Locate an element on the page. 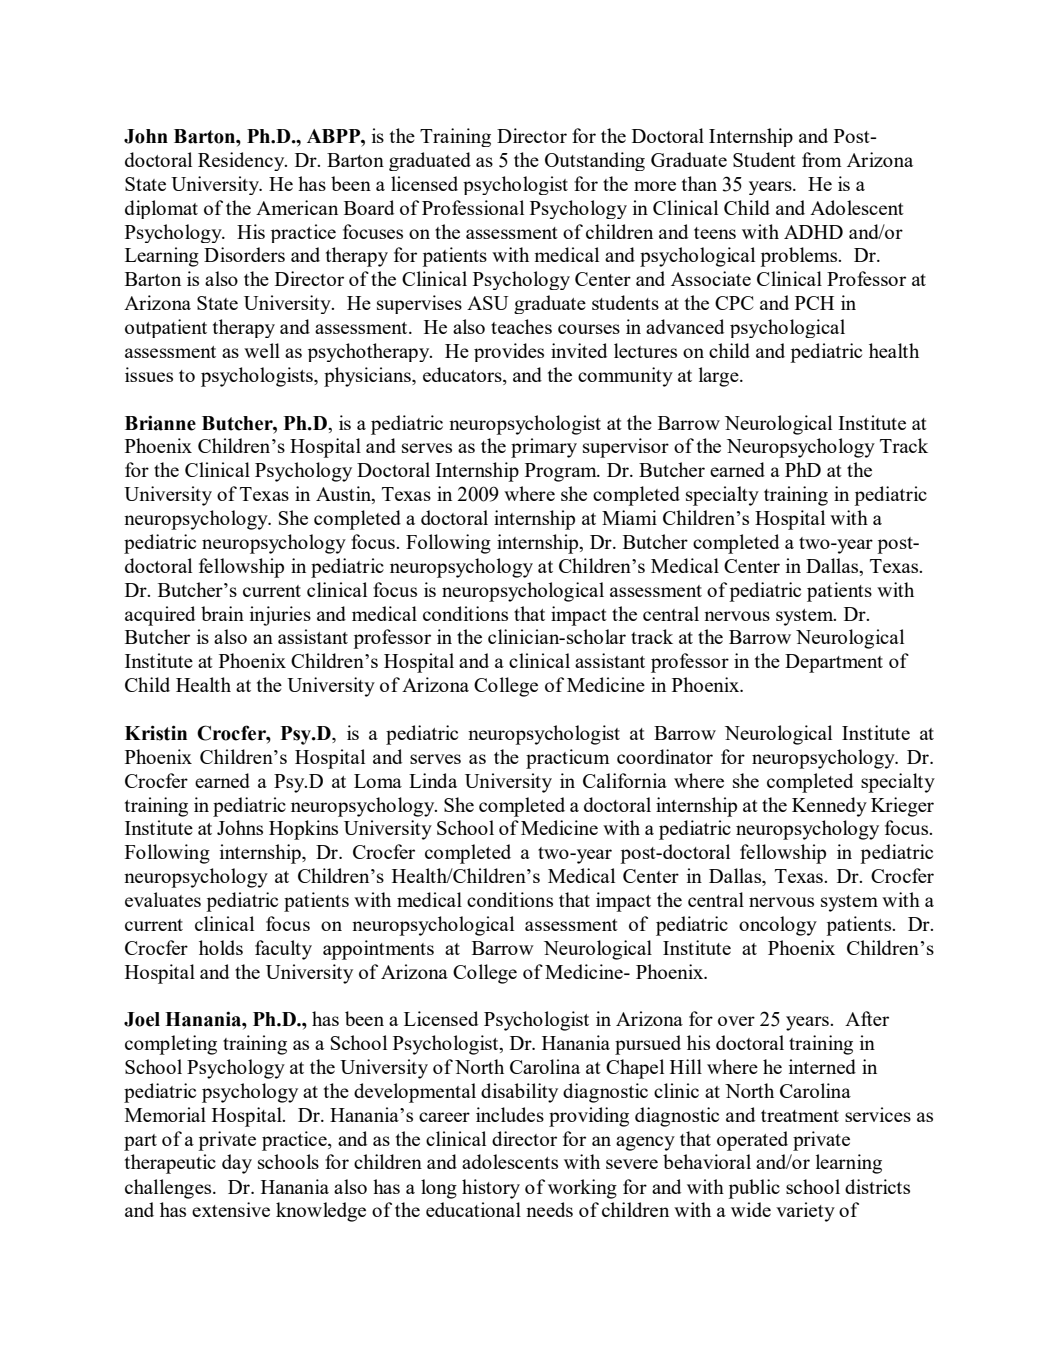 The width and height of the page is (1059, 1370). Kennedy is located at coordinates (829, 807).
